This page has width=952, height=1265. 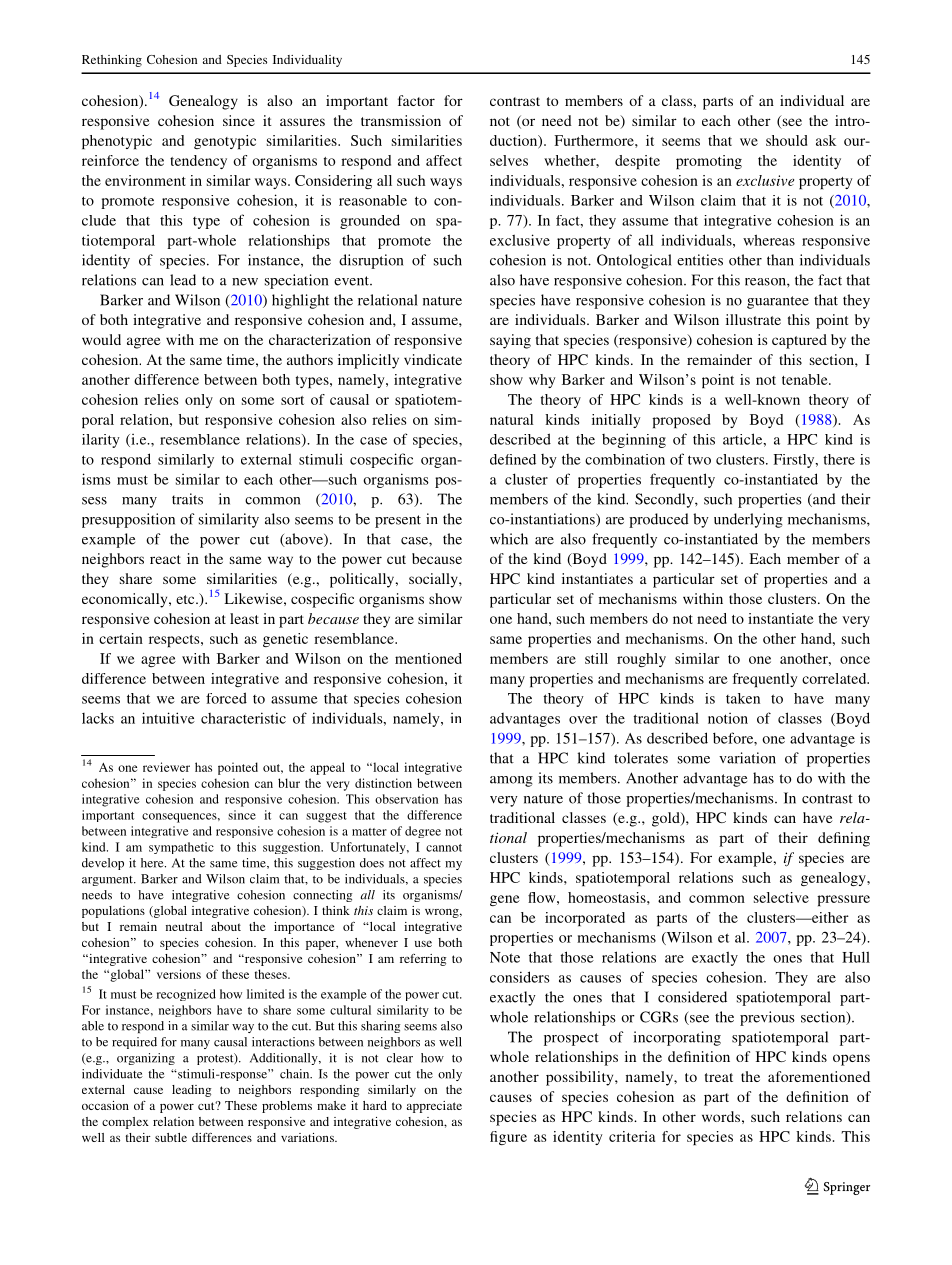 What do you see at coordinates (292, 400) in the page?
I see `sort` at bounding box center [292, 400].
